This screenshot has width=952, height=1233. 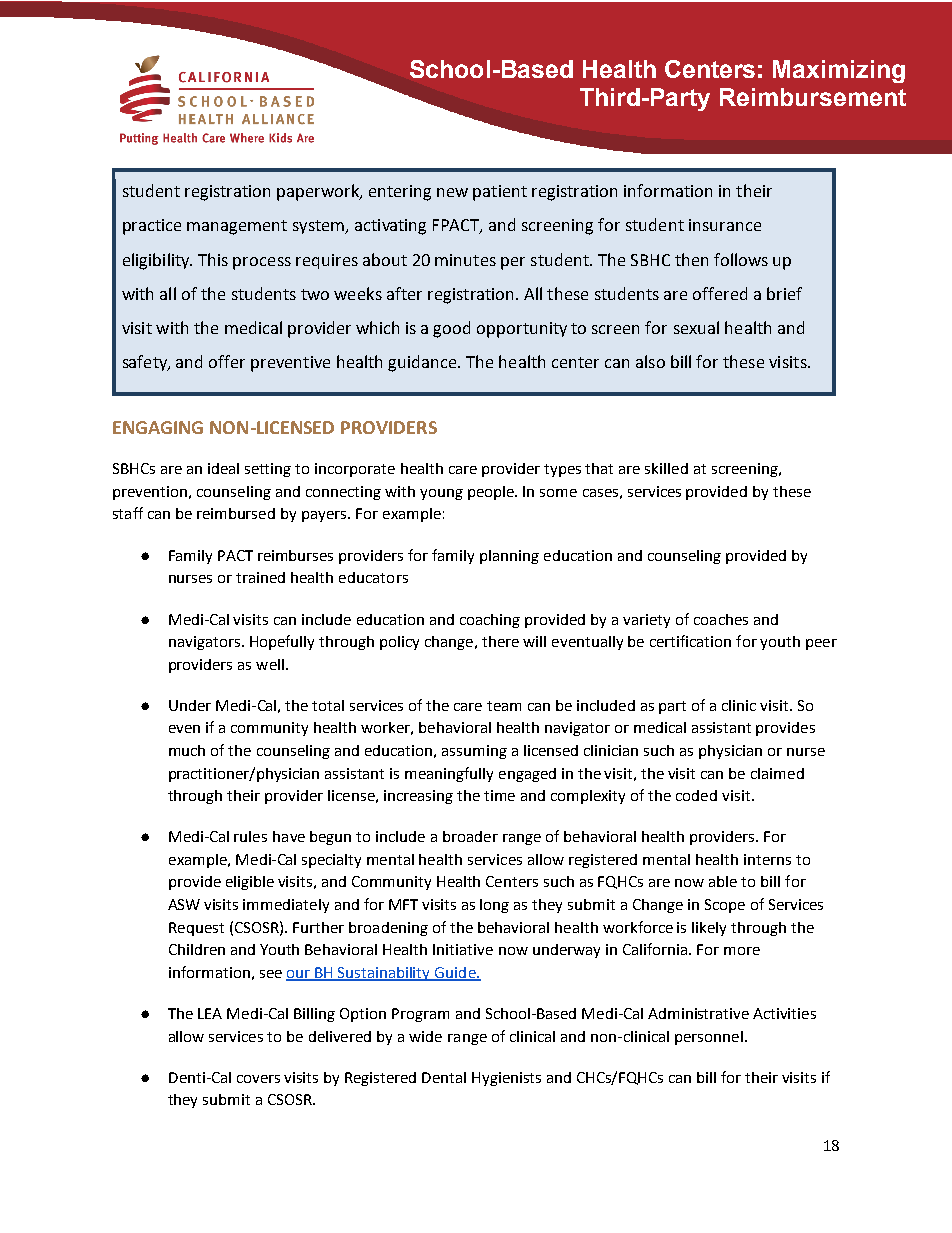 I want to click on much, so click(x=187, y=750).
